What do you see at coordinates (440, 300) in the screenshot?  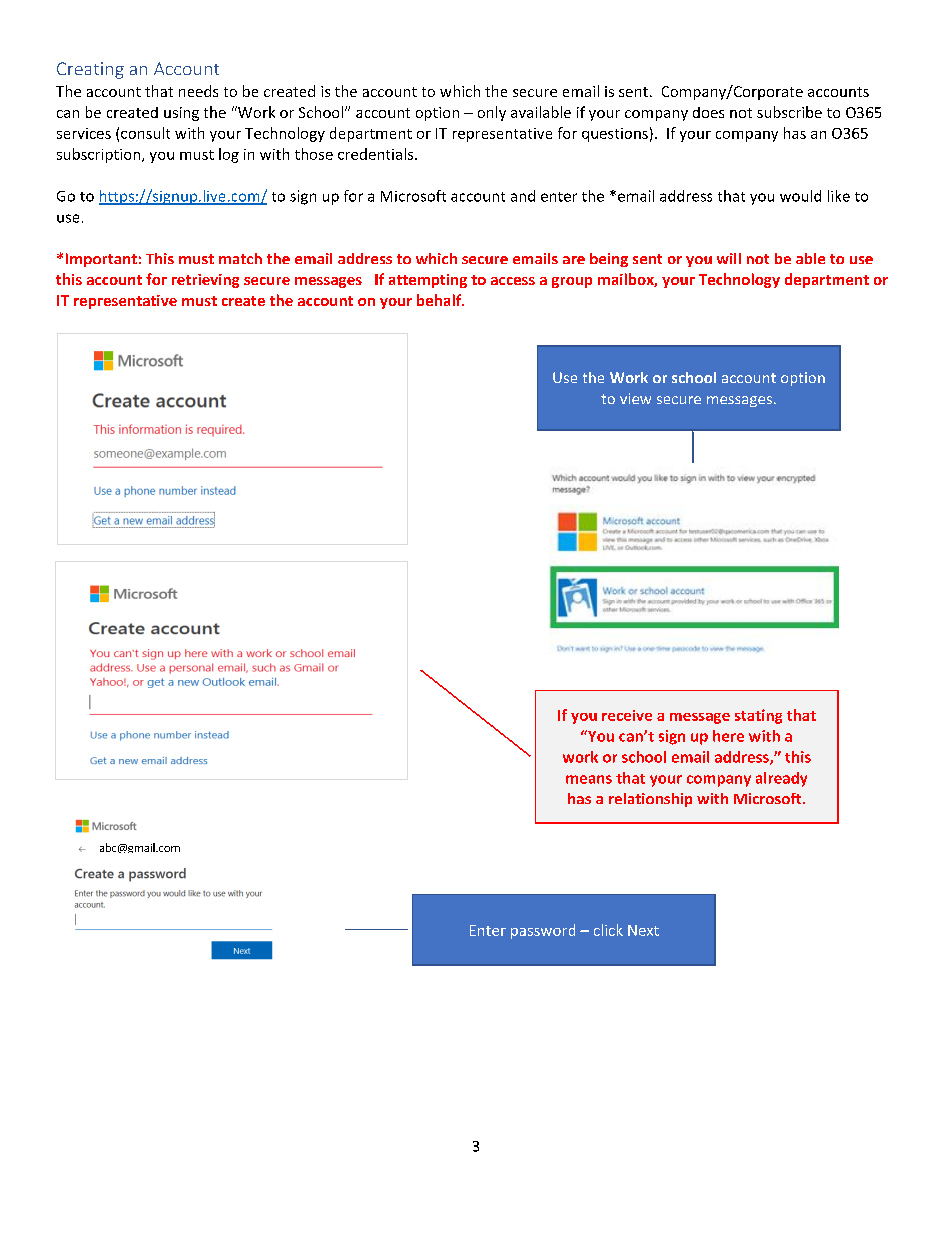 I see `behalf` at bounding box center [440, 300].
